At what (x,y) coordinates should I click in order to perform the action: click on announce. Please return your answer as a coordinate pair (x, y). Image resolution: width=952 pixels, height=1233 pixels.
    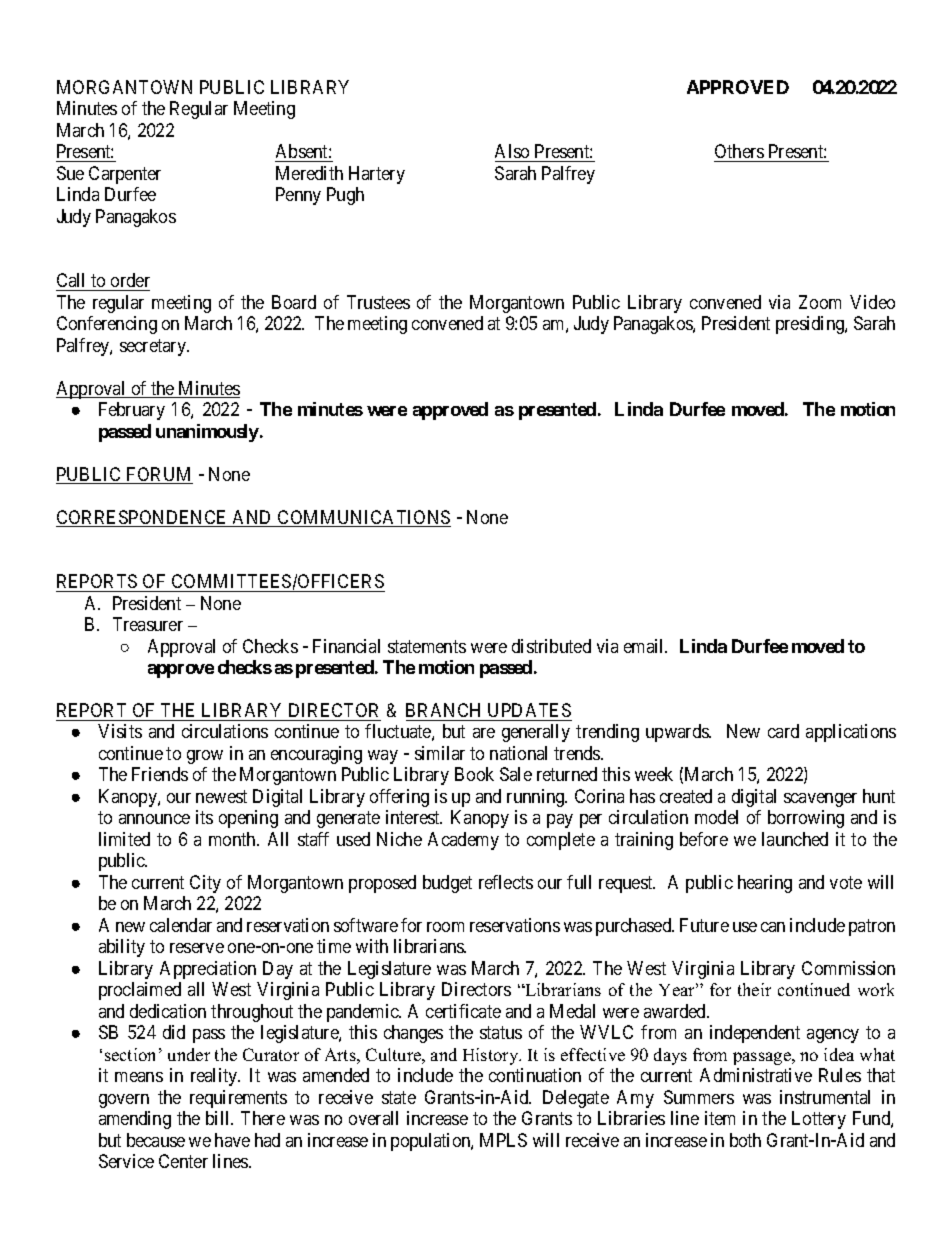
    Looking at the image, I should click on (154, 819).
